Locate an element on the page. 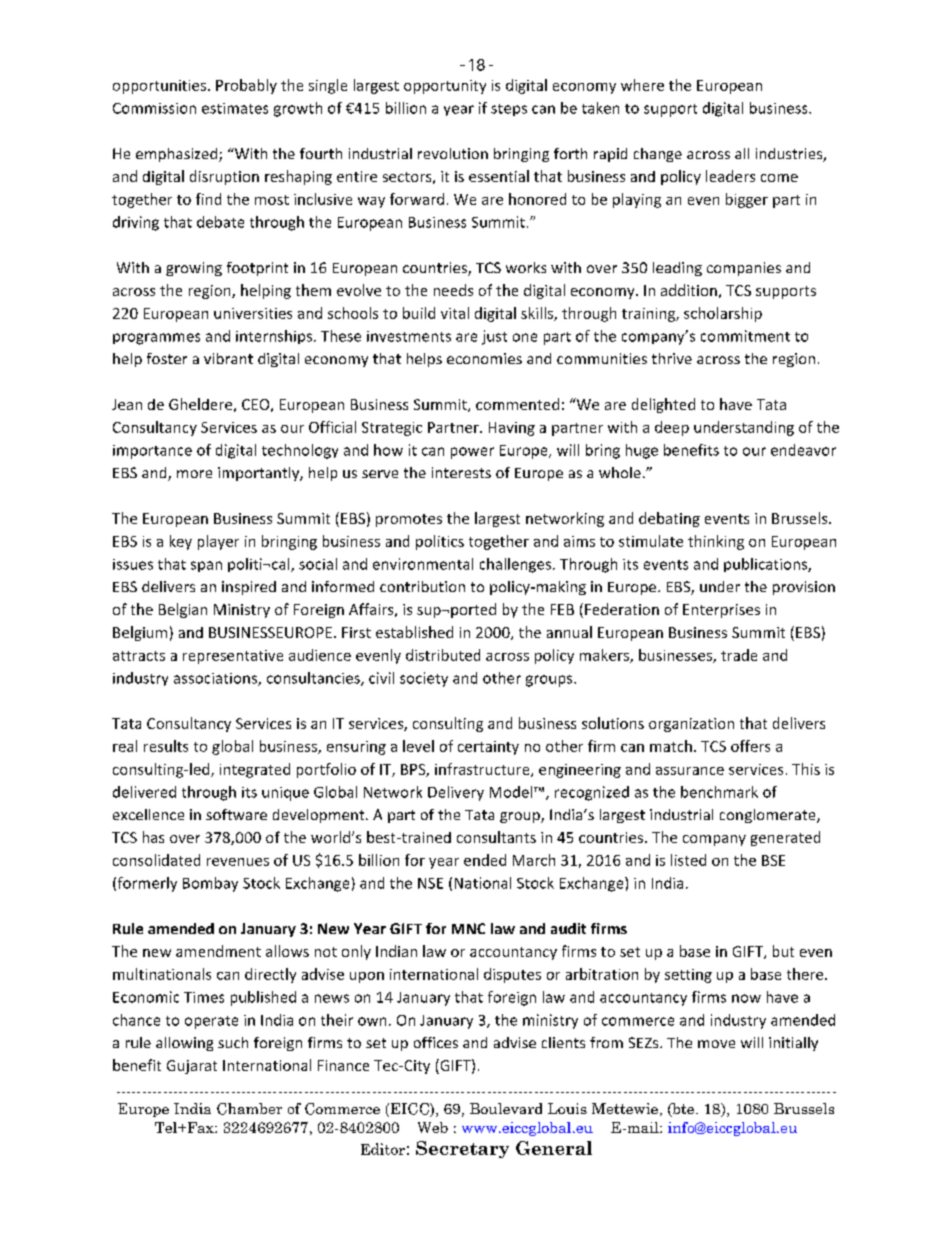  estimates is located at coordinates (235, 108).
